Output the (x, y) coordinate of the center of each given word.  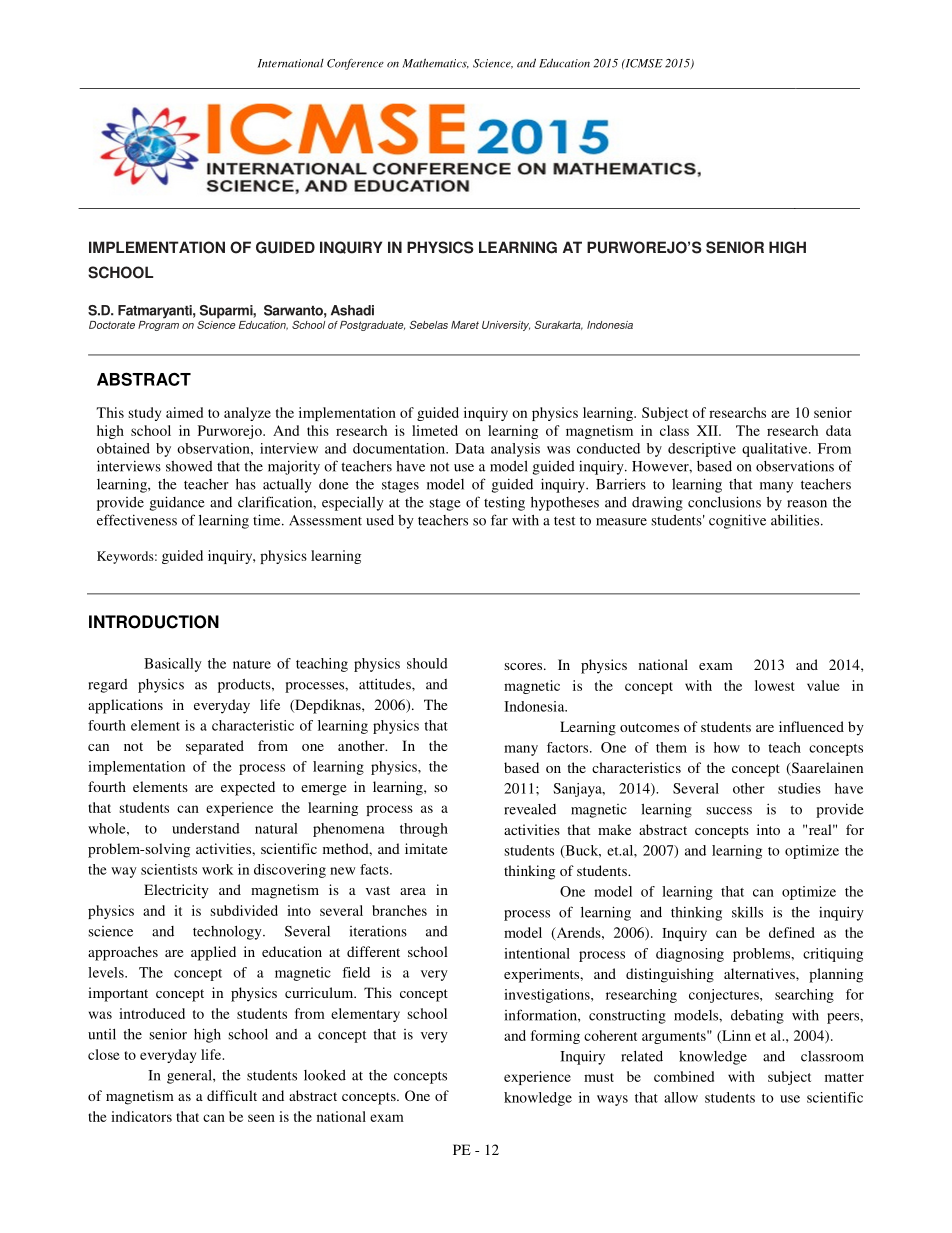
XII (708, 430)
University (506, 326)
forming (555, 1037)
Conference (355, 64)
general (190, 1076)
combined (684, 1076)
